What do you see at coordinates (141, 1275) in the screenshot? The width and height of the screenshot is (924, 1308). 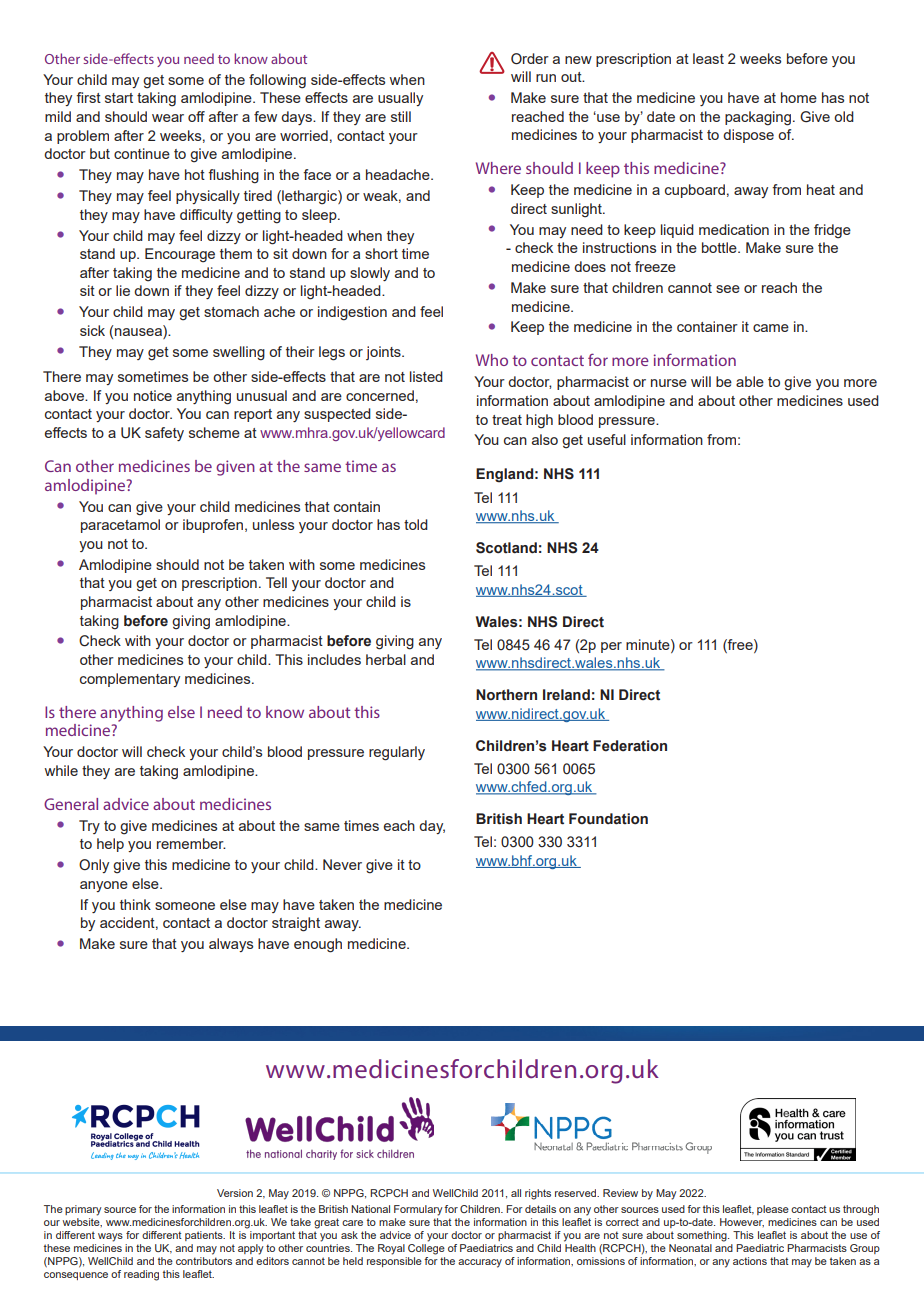 I see `reading` at bounding box center [141, 1275].
